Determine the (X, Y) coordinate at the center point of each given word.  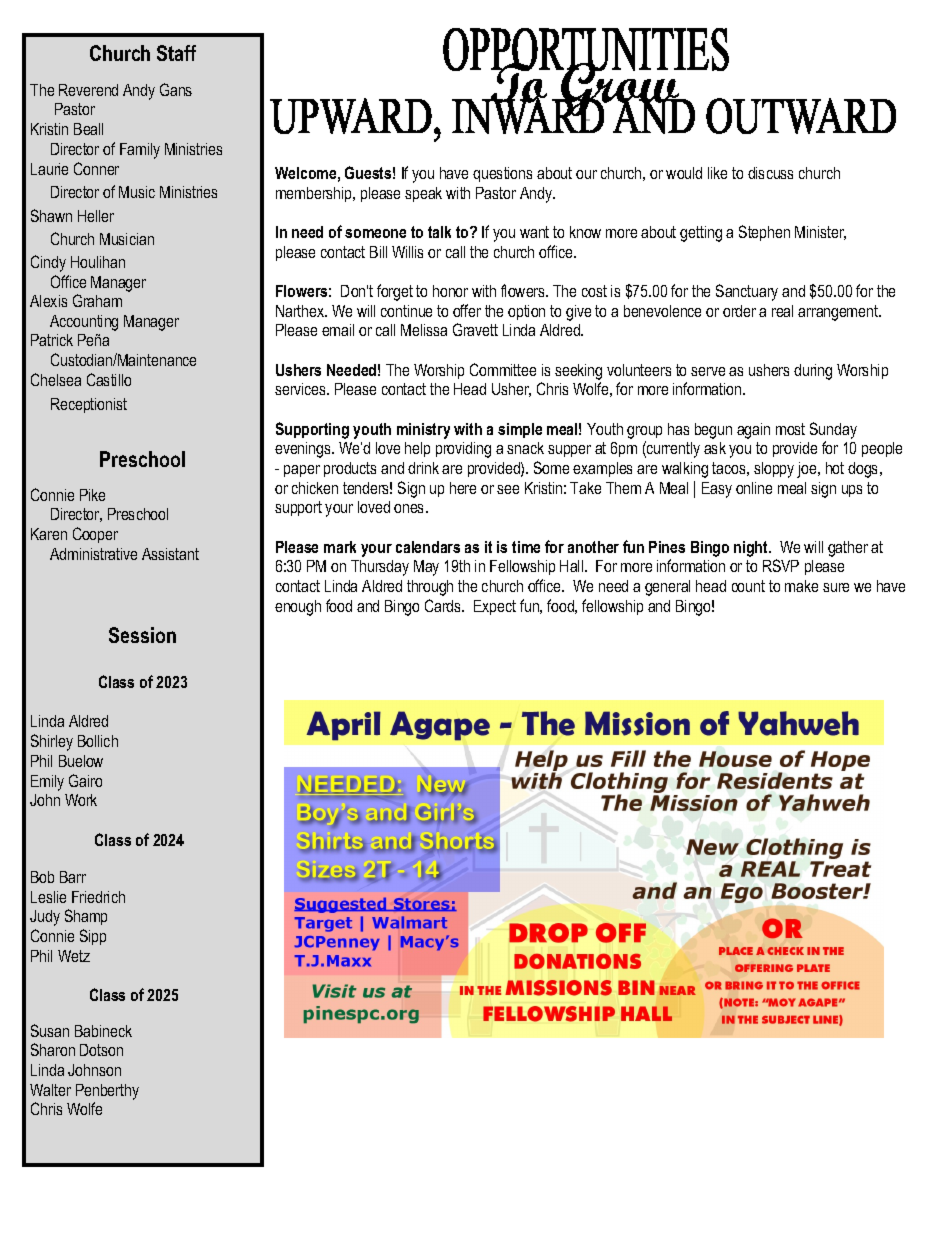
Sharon (53, 1049)
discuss (770, 173)
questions (502, 174)
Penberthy (107, 1092)
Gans (176, 89)
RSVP (781, 565)
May (426, 568)
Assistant (170, 554)
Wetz (74, 956)
